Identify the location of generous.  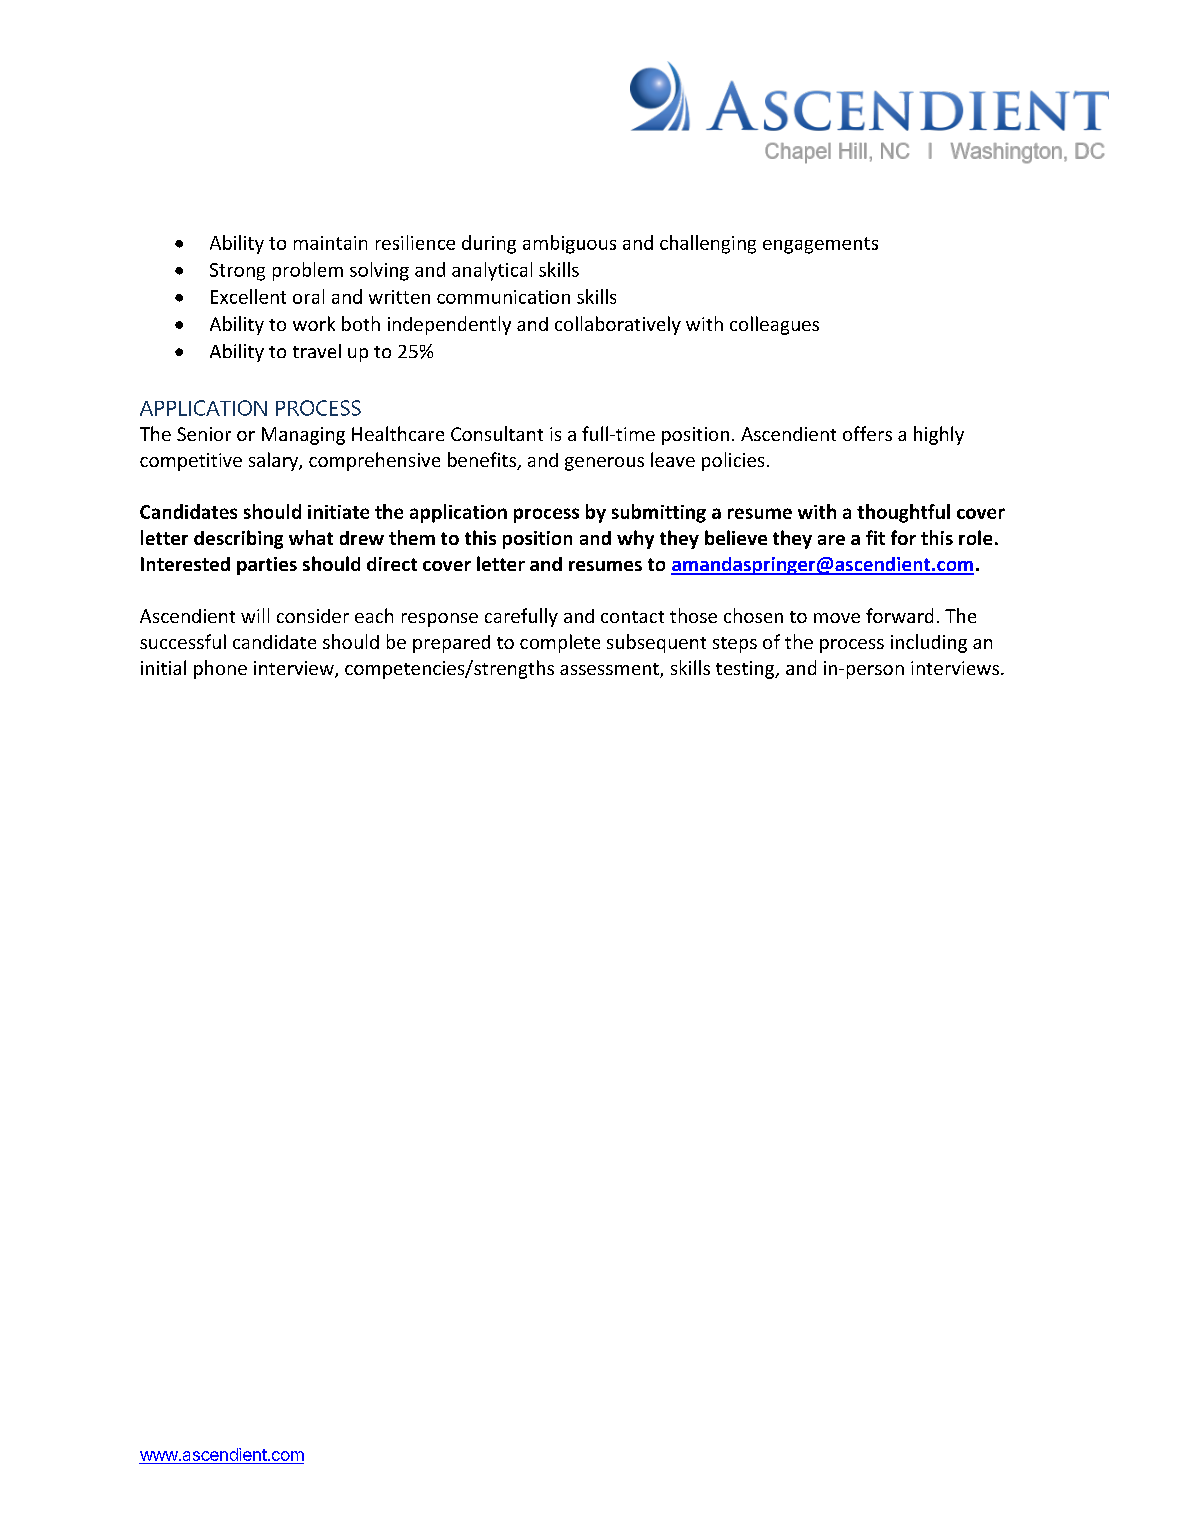
(604, 464).
